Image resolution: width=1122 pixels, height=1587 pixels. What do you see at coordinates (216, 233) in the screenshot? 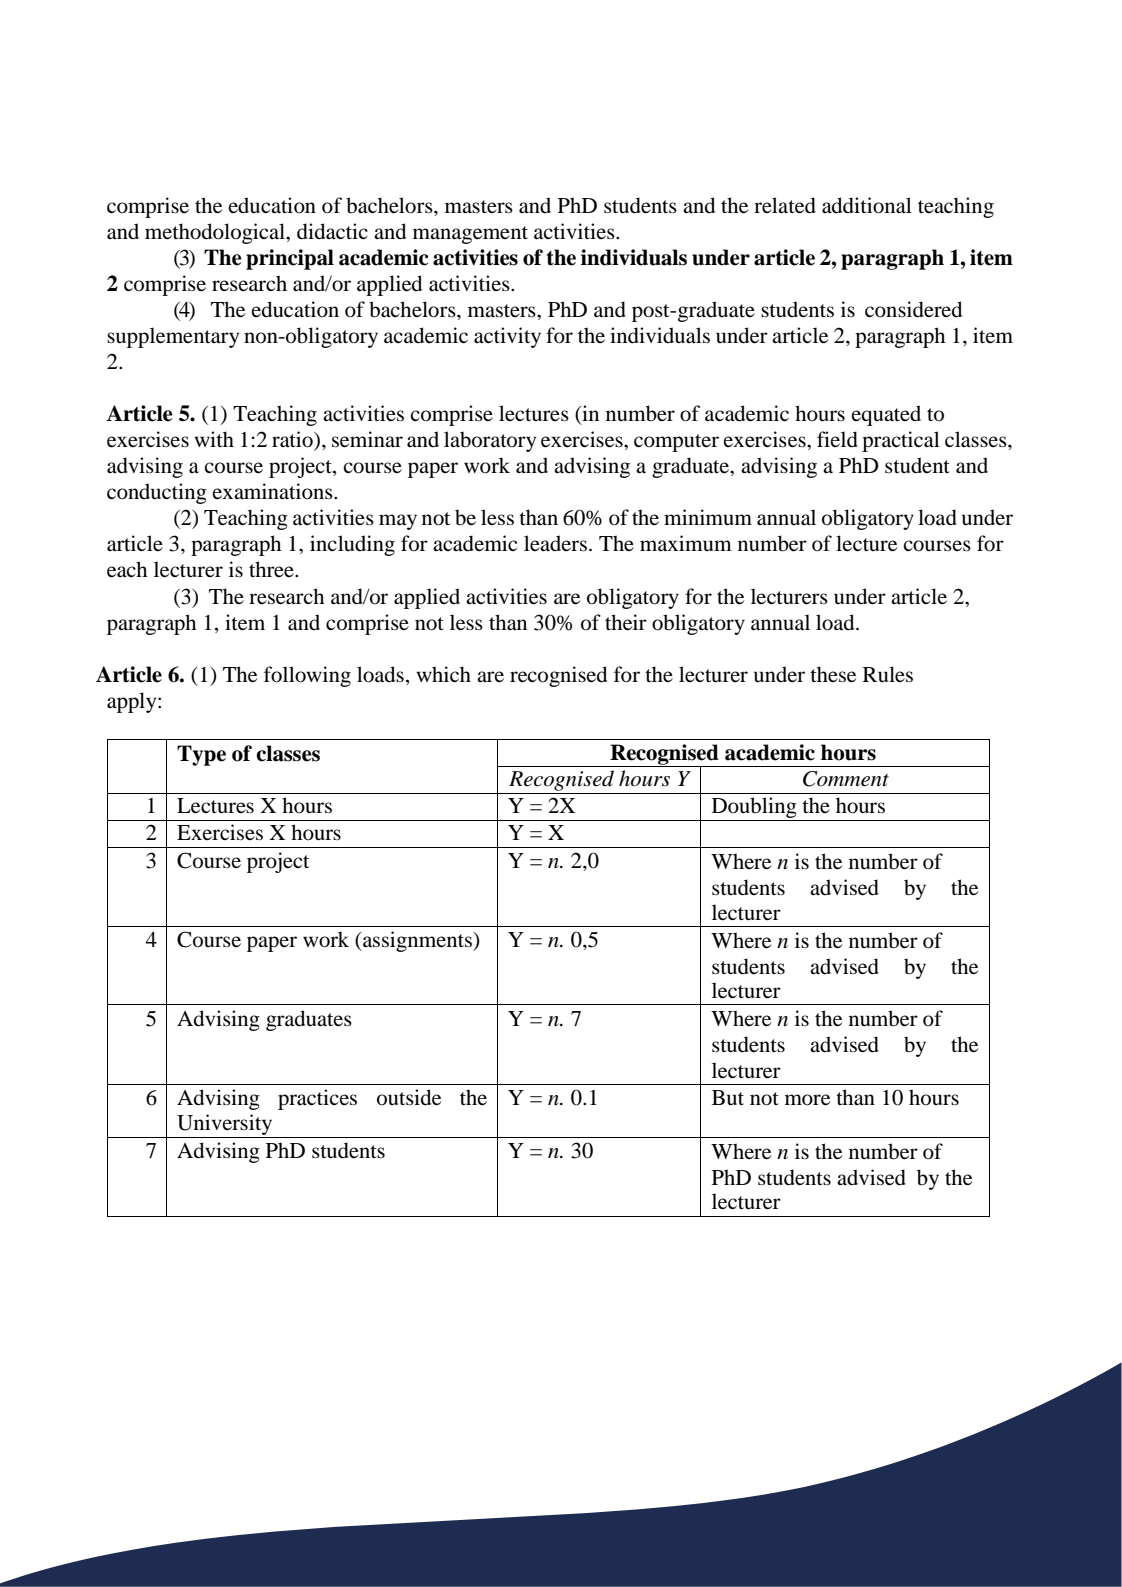
I see `methodological` at bounding box center [216, 233].
